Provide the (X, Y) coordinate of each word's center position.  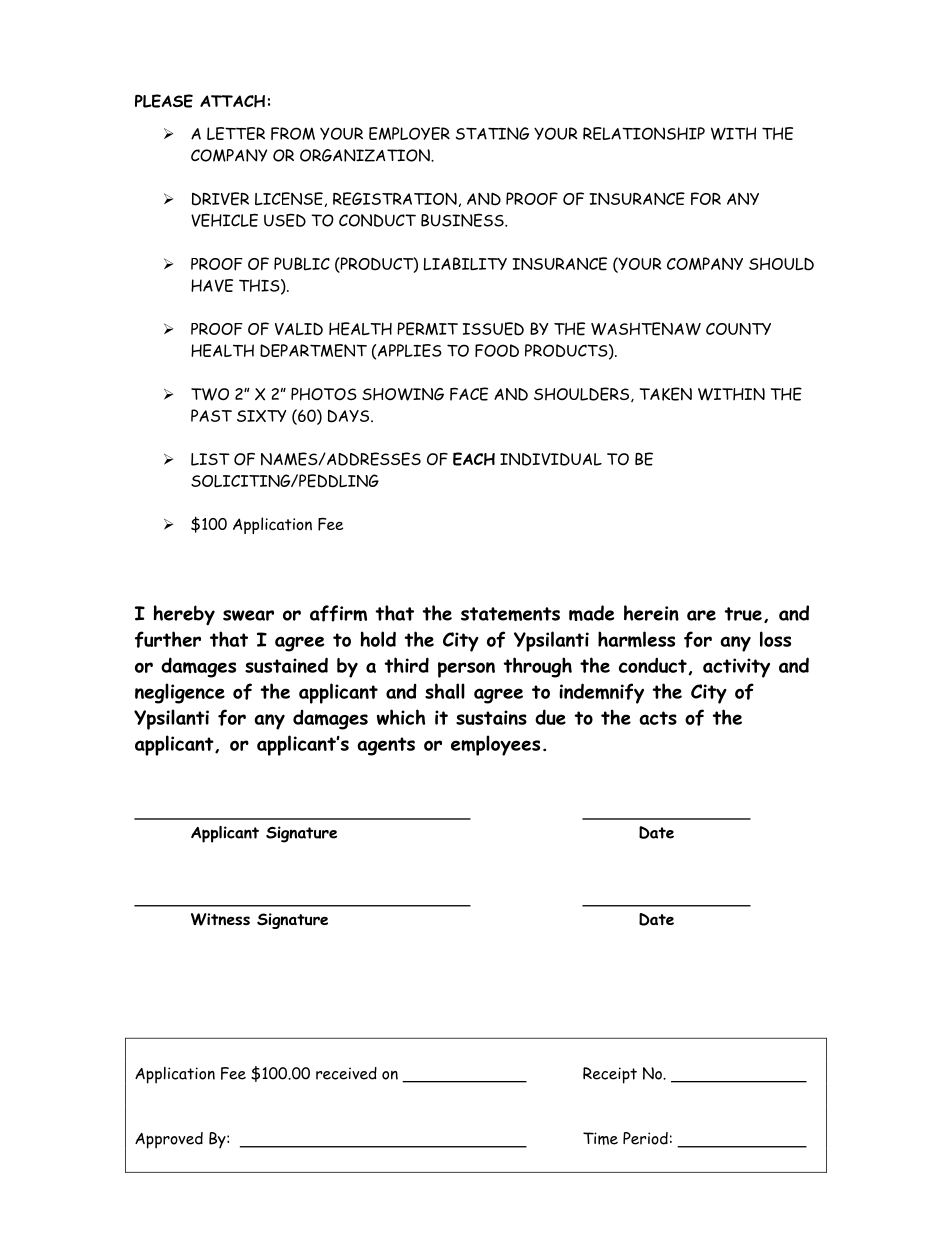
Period (645, 1138)
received (346, 1073)
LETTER (236, 133)
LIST (210, 459)
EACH (474, 459)
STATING (492, 133)
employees (495, 745)
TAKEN (666, 394)
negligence (180, 693)
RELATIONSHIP (644, 133)
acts (658, 718)
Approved (169, 1140)
